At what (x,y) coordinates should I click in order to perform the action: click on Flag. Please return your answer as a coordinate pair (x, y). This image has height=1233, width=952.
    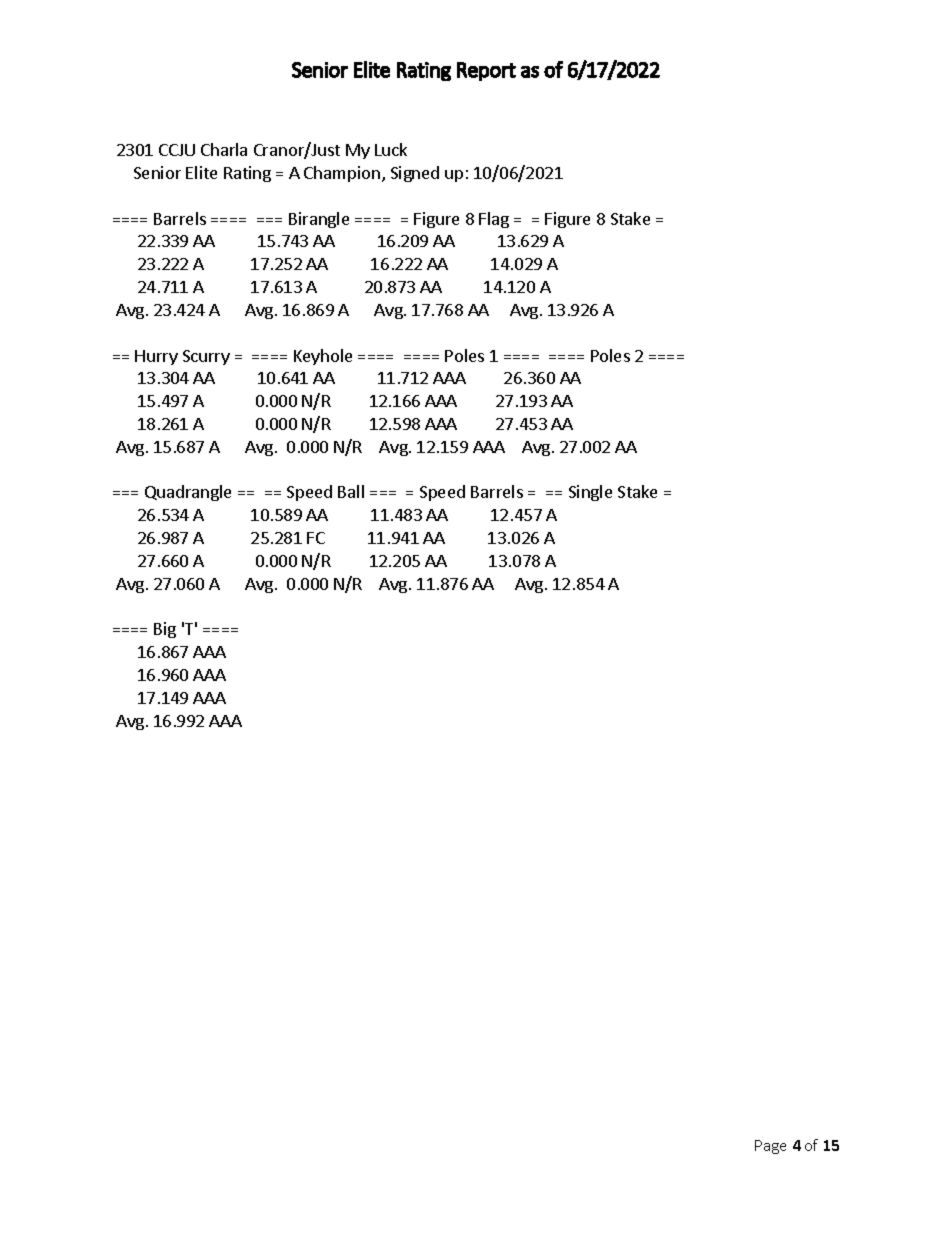
    Looking at the image, I should click on (494, 220).
